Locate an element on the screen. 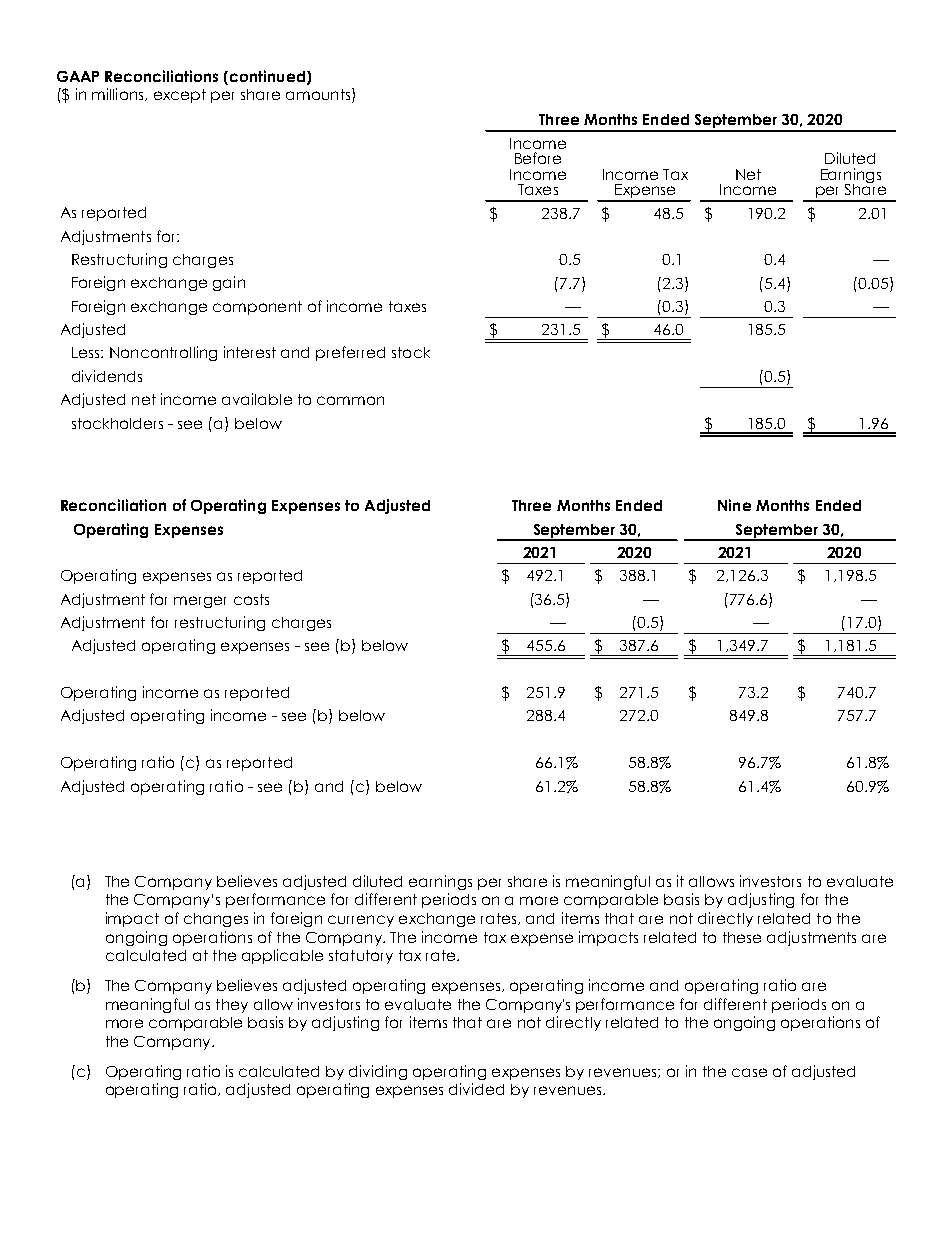 This screenshot has height=1233, width=952. Before is located at coordinates (538, 158).
